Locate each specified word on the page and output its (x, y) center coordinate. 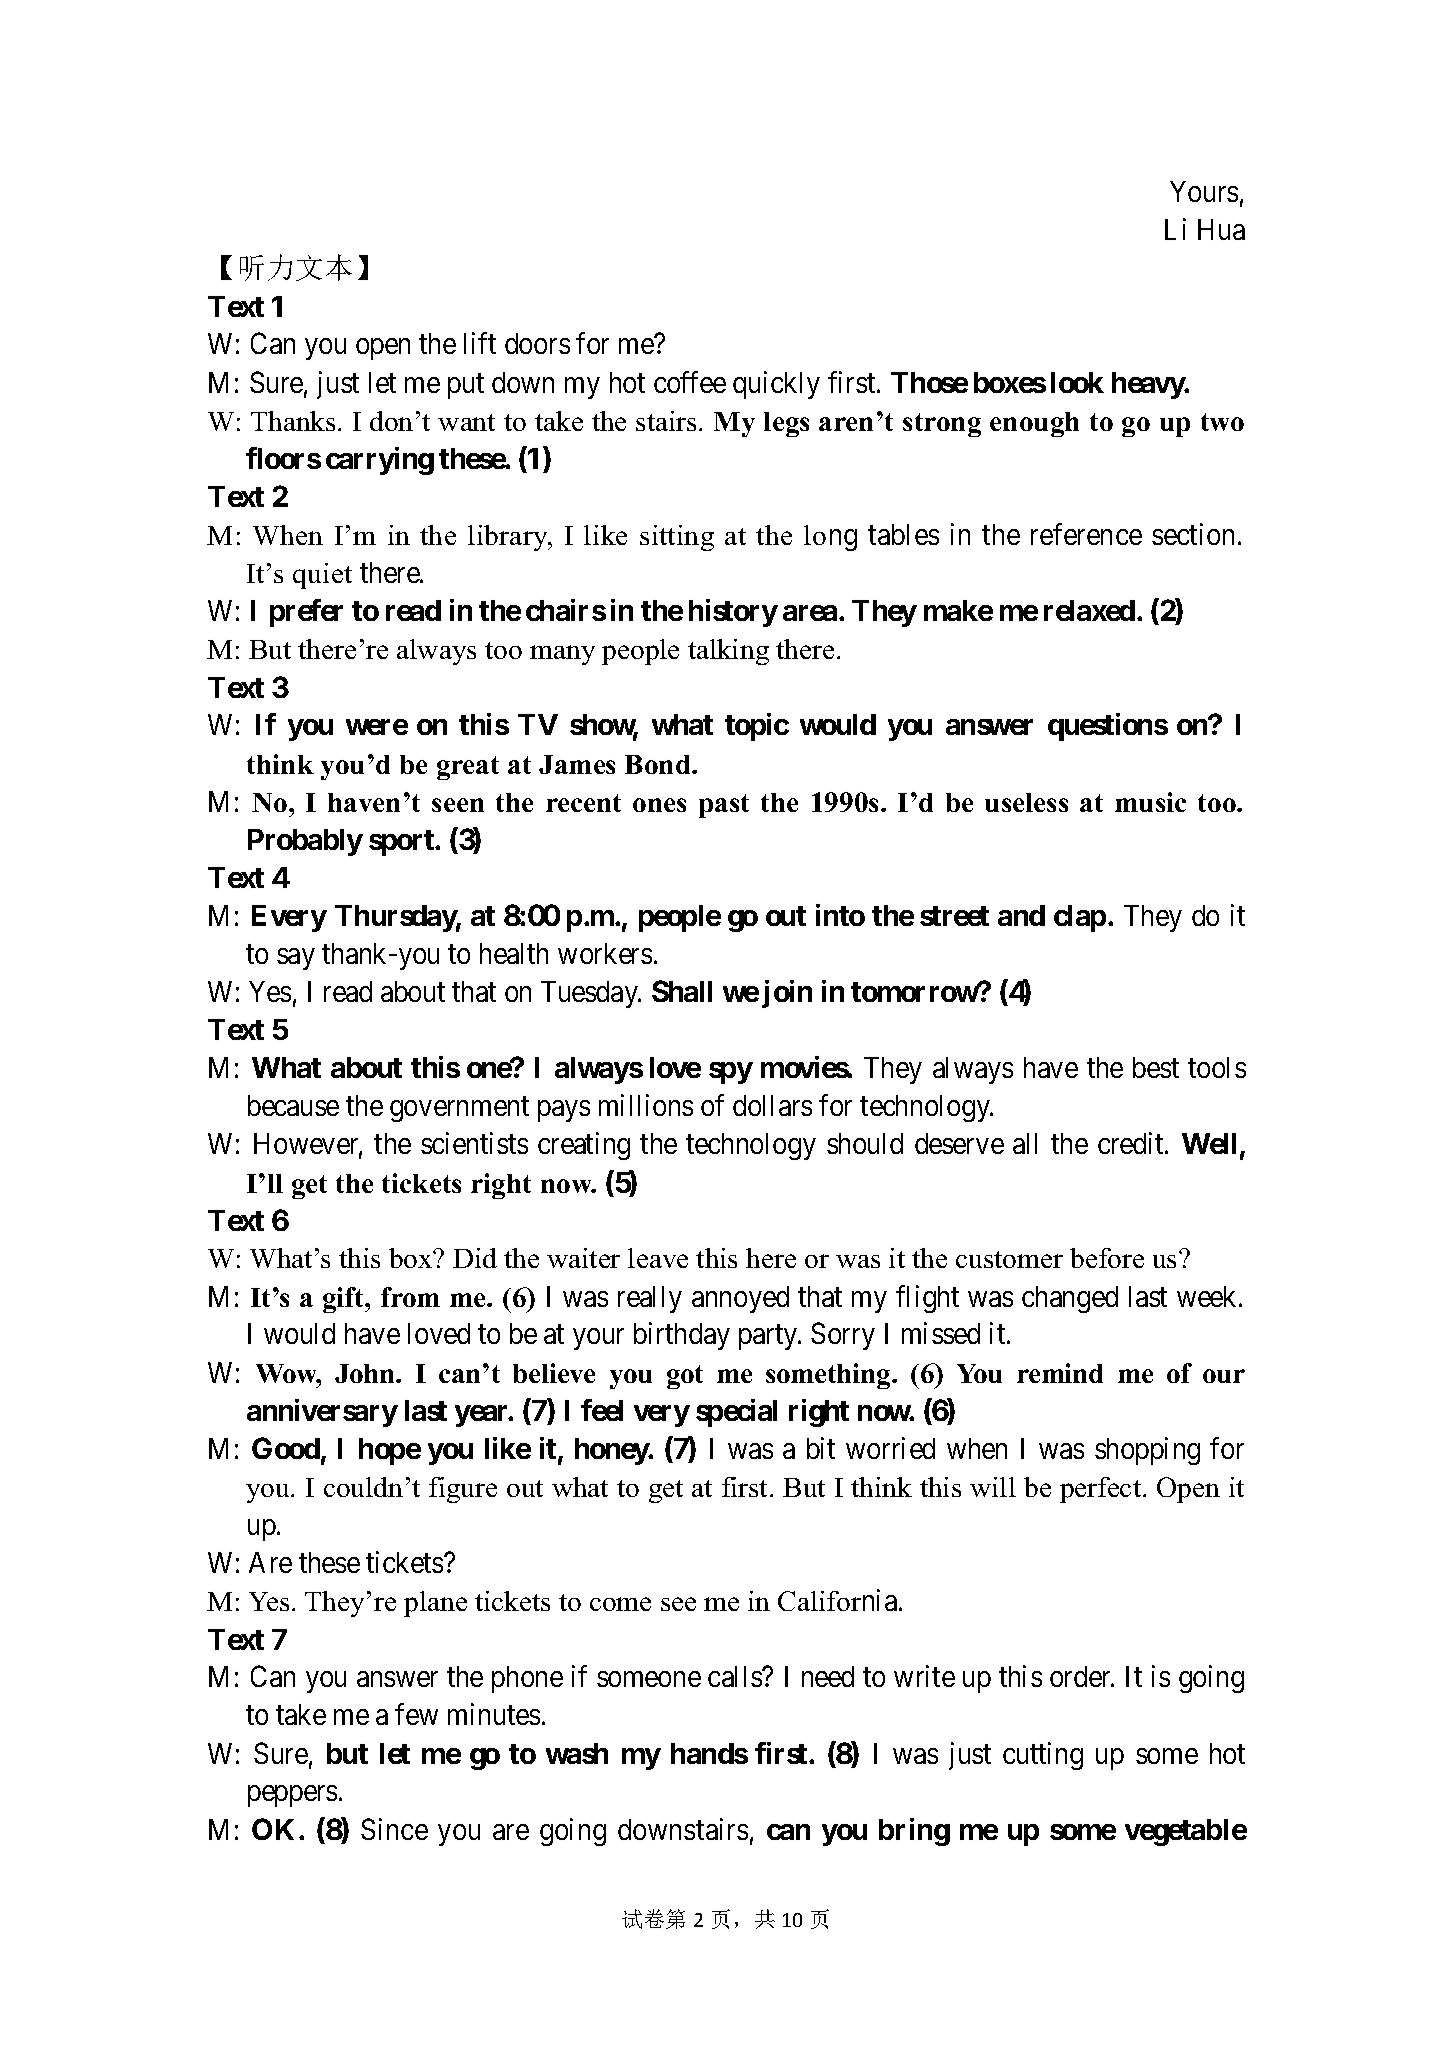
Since (394, 1829)
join (787, 994)
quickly (776, 385)
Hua (1221, 229)
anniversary (322, 1413)
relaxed (1089, 610)
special (736, 1413)
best (1156, 1067)
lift (480, 343)
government (459, 1109)
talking (728, 652)
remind (1060, 1373)
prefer (306, 613)
